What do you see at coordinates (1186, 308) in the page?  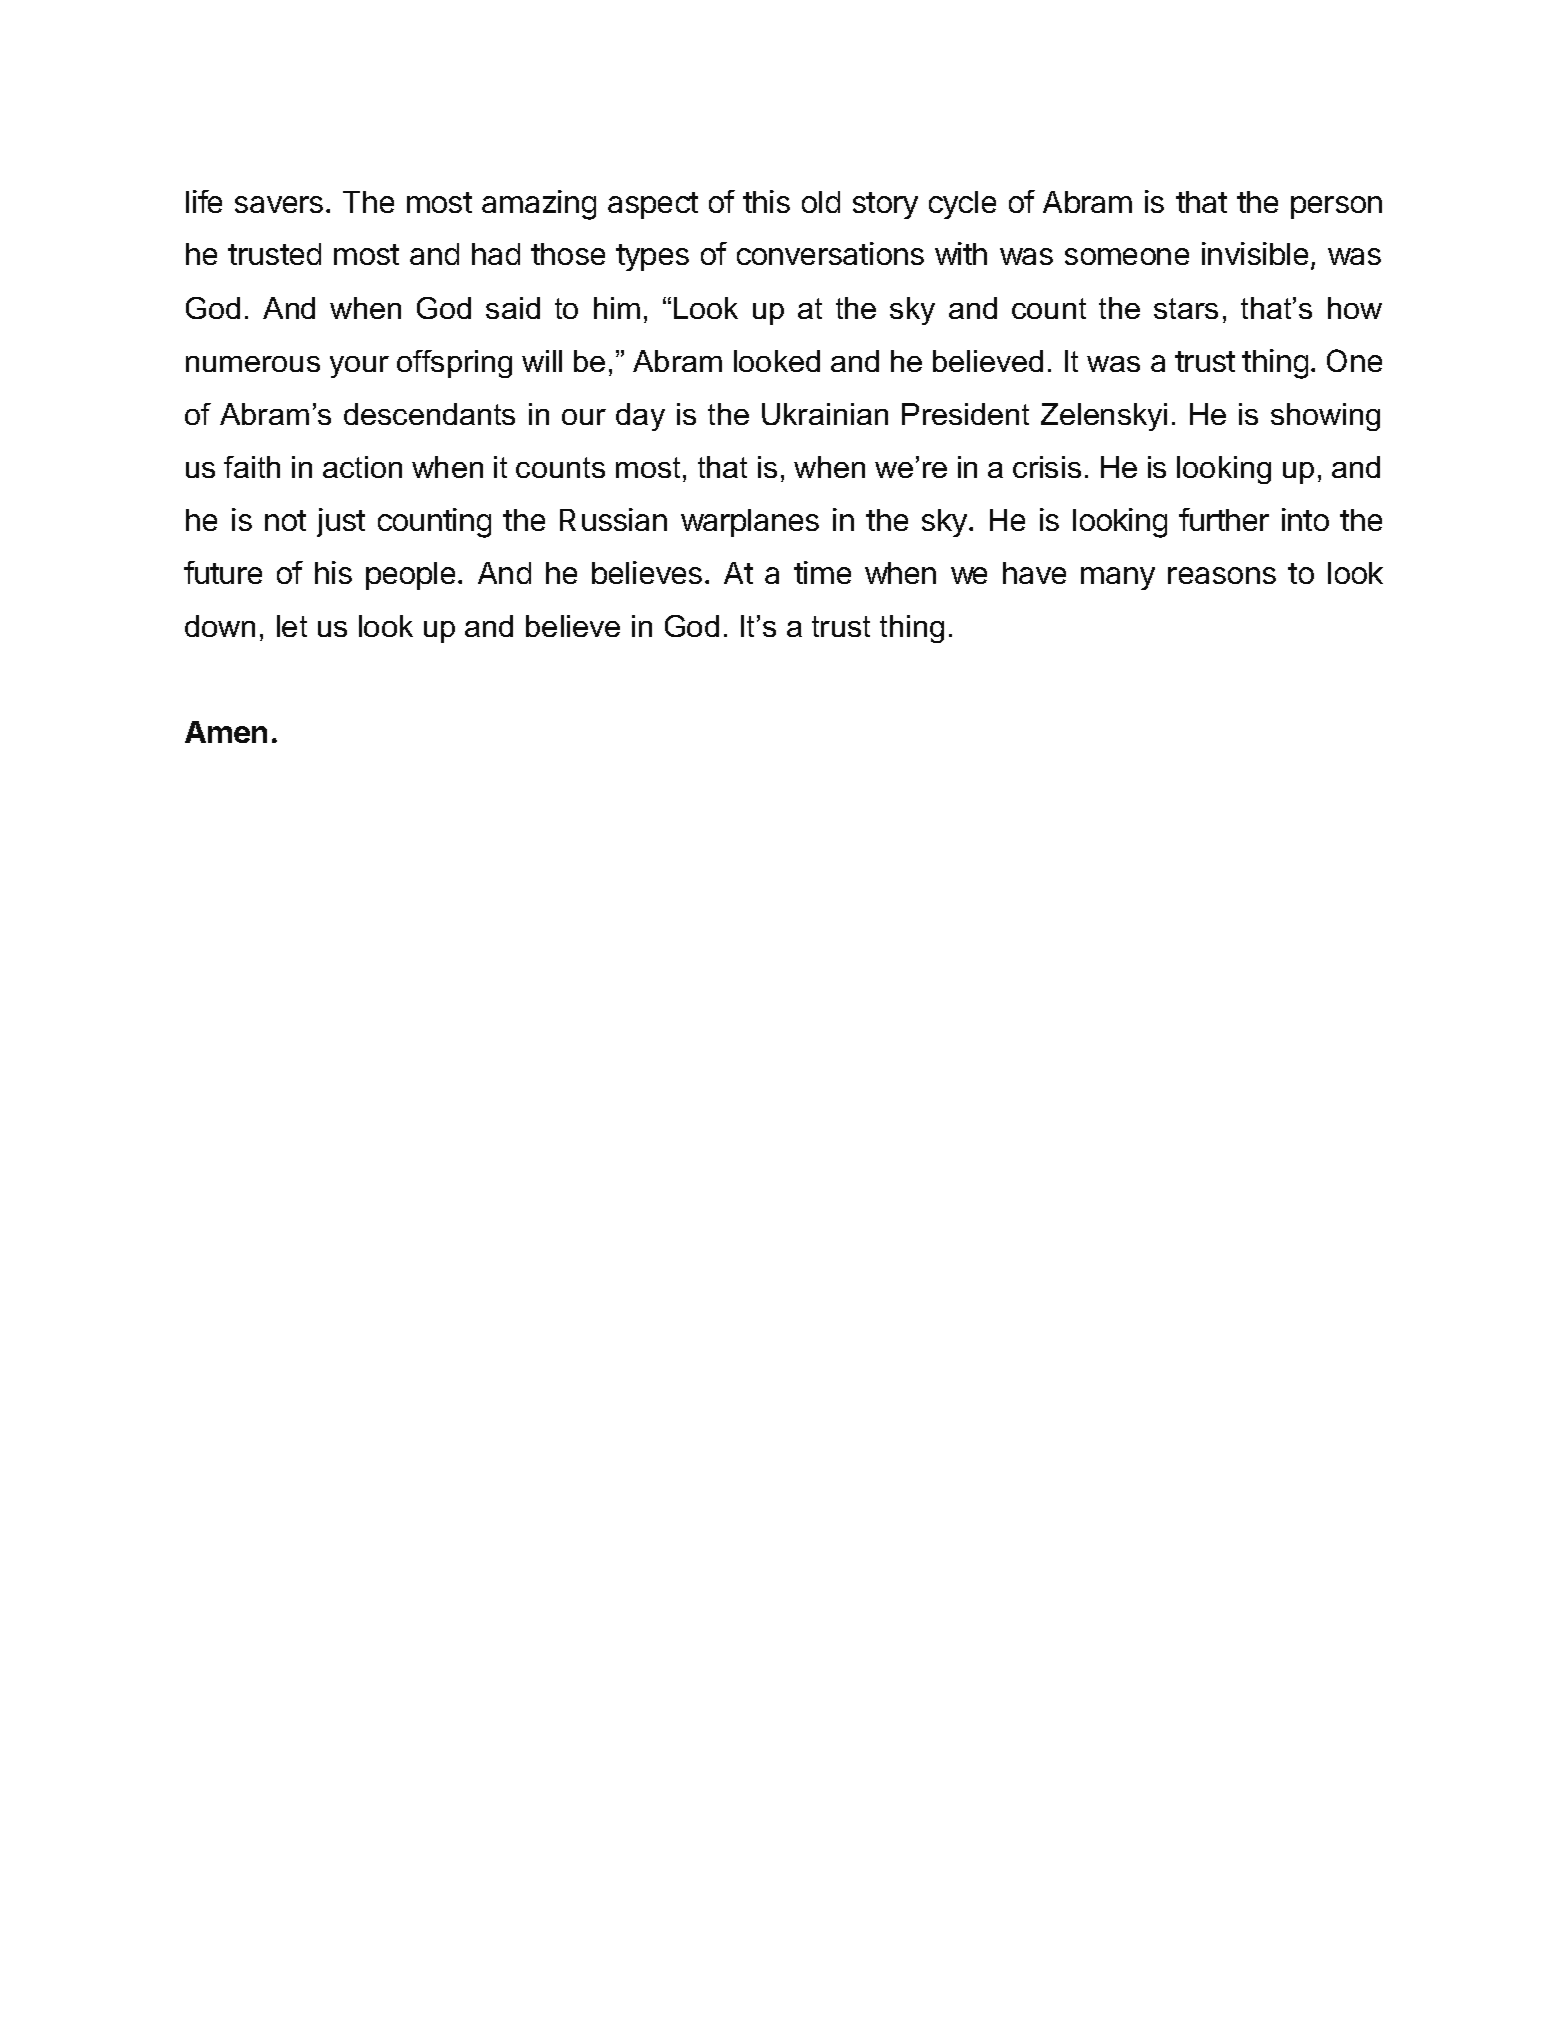 I see `stars` at bounding box center [1186, 308].
